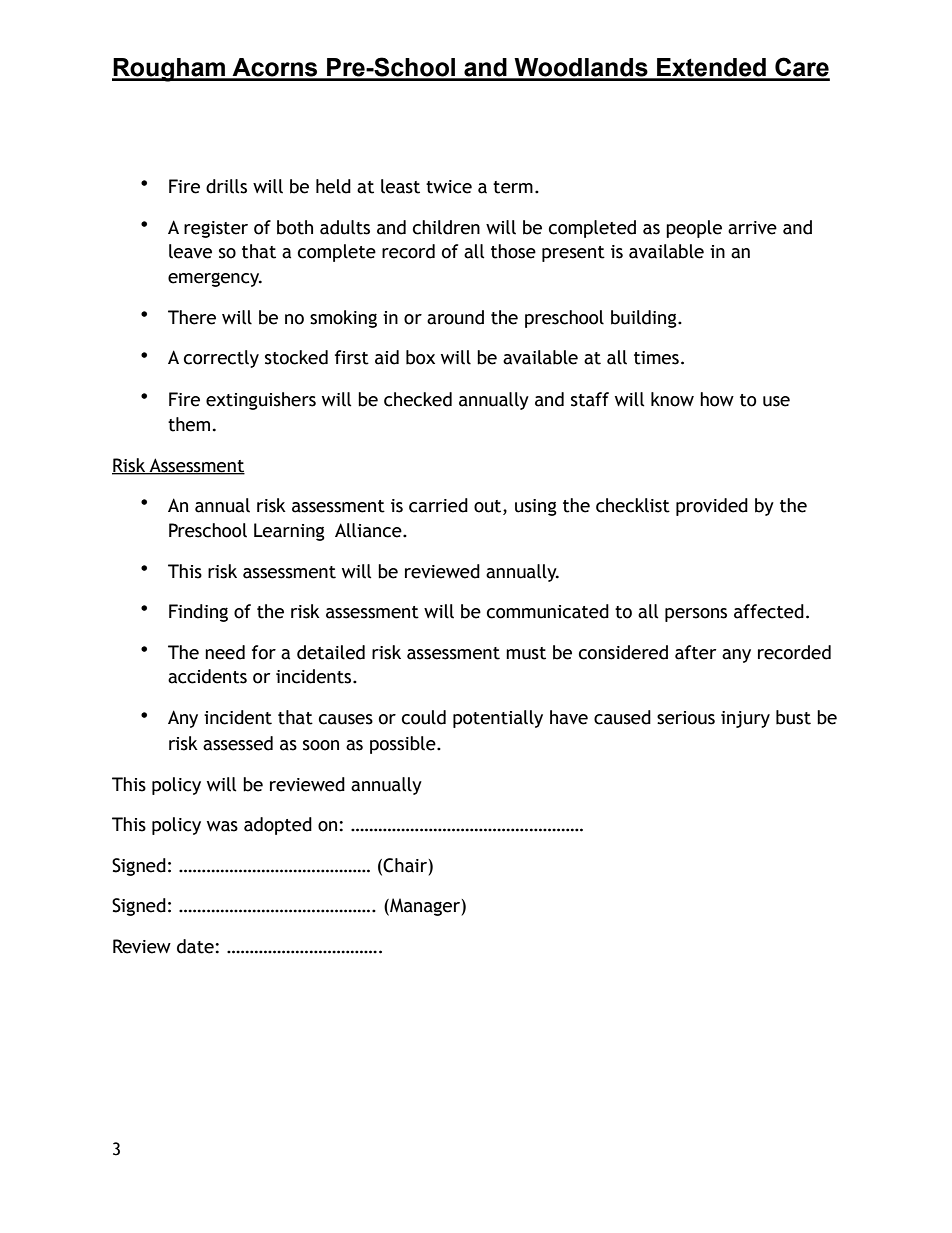 Image resolution: width=952 pixels, height=1233 pixels. Describe the element at coordinates (289, 532) in the screenshot. I see `Learning` at that location.
